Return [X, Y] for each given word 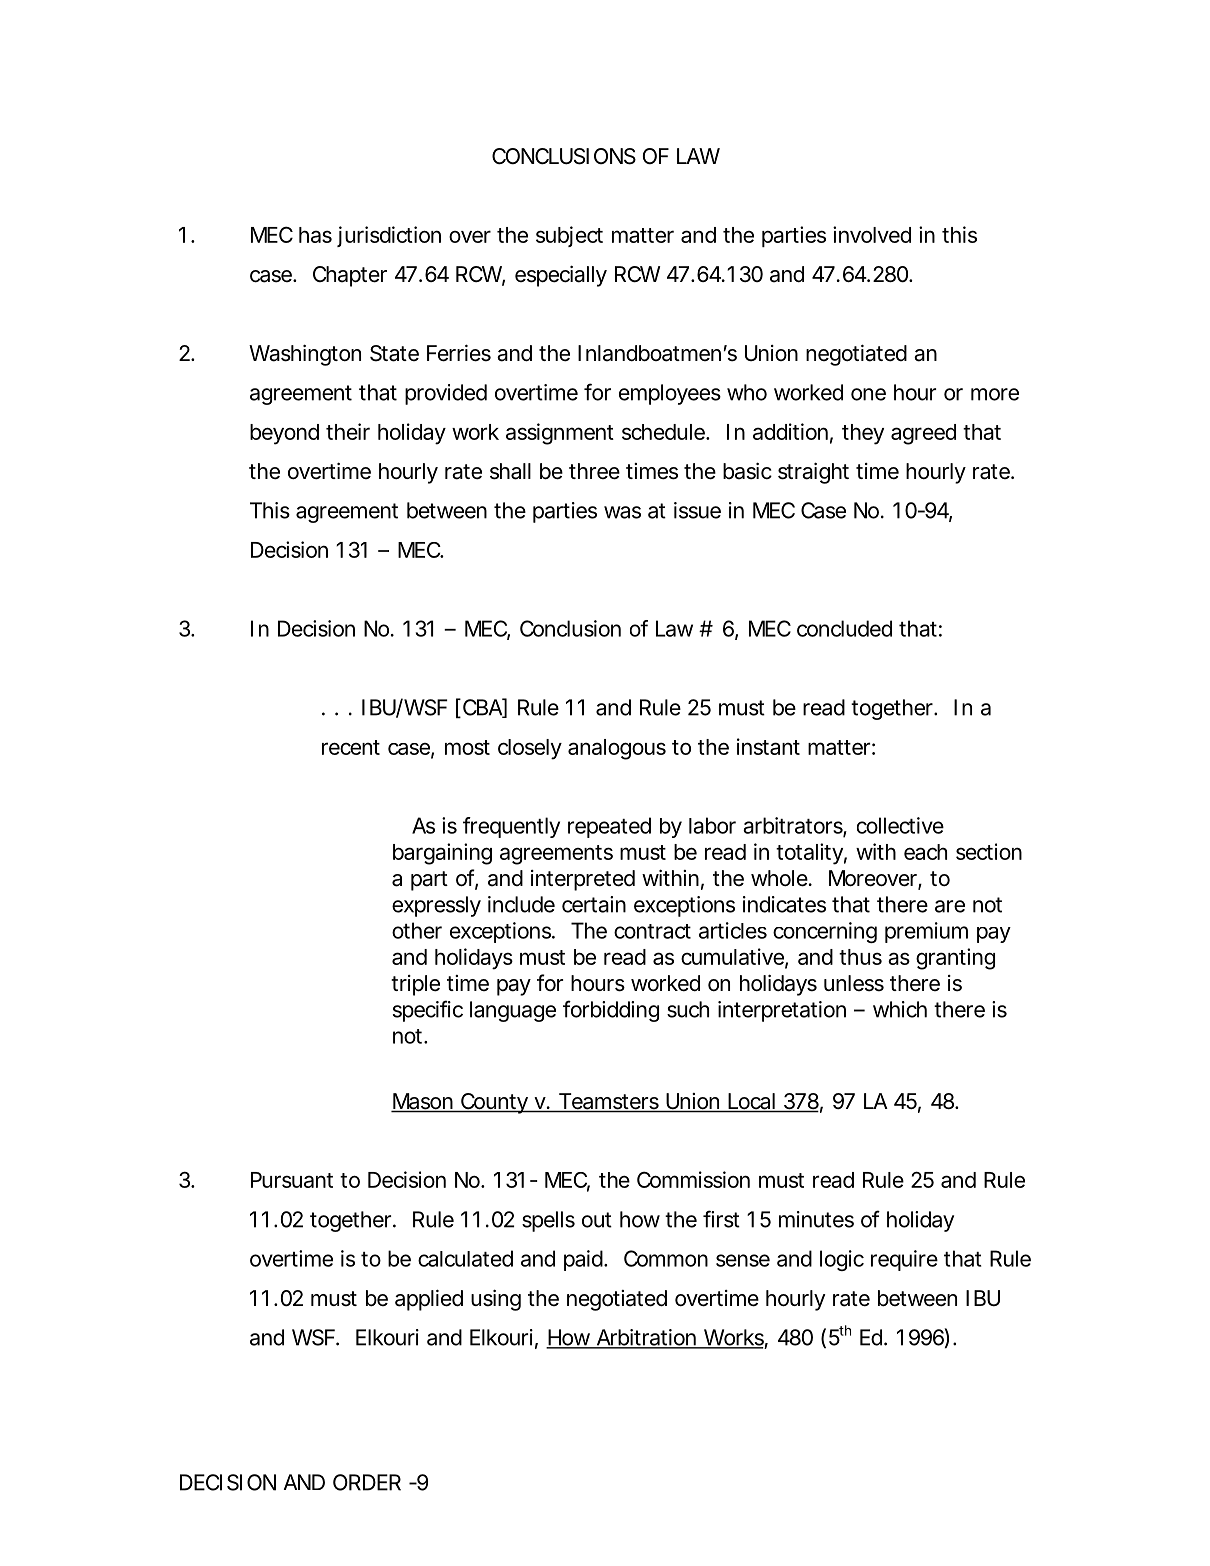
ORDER [367, 1482]
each [925, 852]
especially [561, 276]
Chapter [350, 276]
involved [872, 234]
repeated [609, 827]
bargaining [442, 854]
